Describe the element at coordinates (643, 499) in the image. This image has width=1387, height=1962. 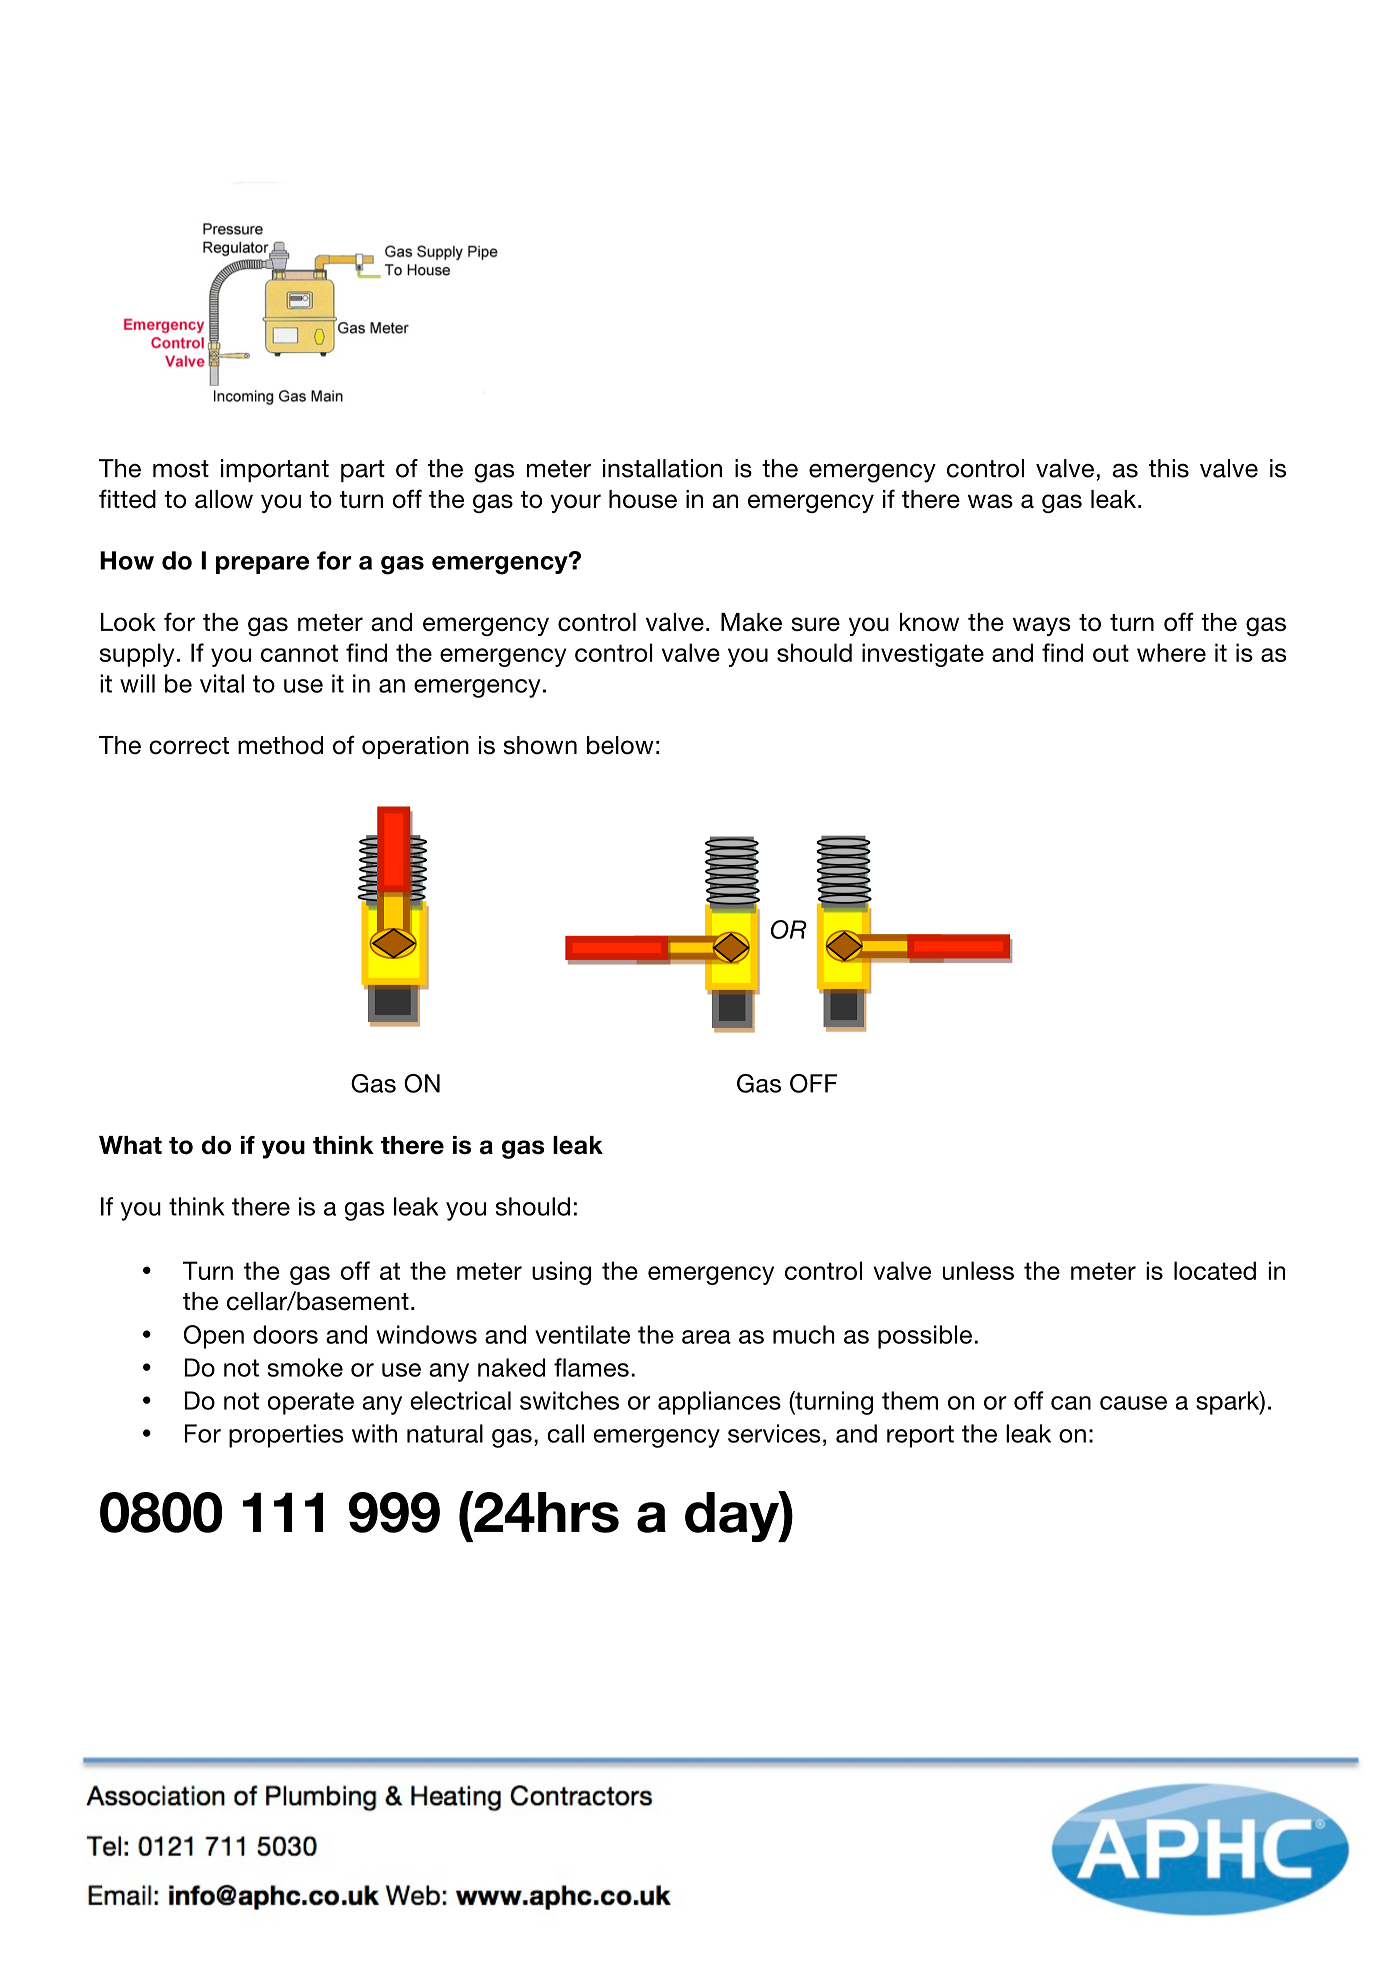
I see `house` at that location.
